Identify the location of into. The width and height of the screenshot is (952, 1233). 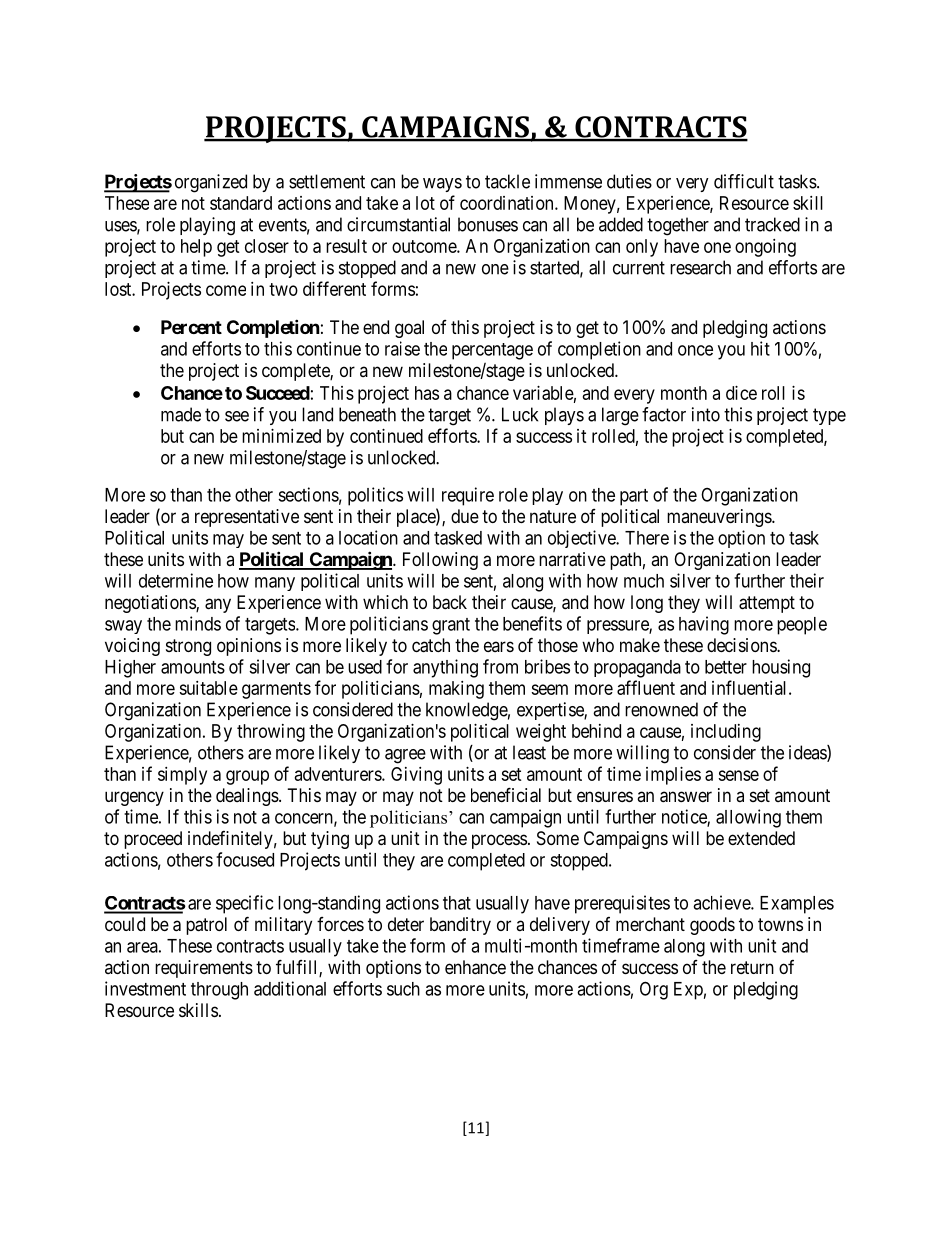
(706, 414).
